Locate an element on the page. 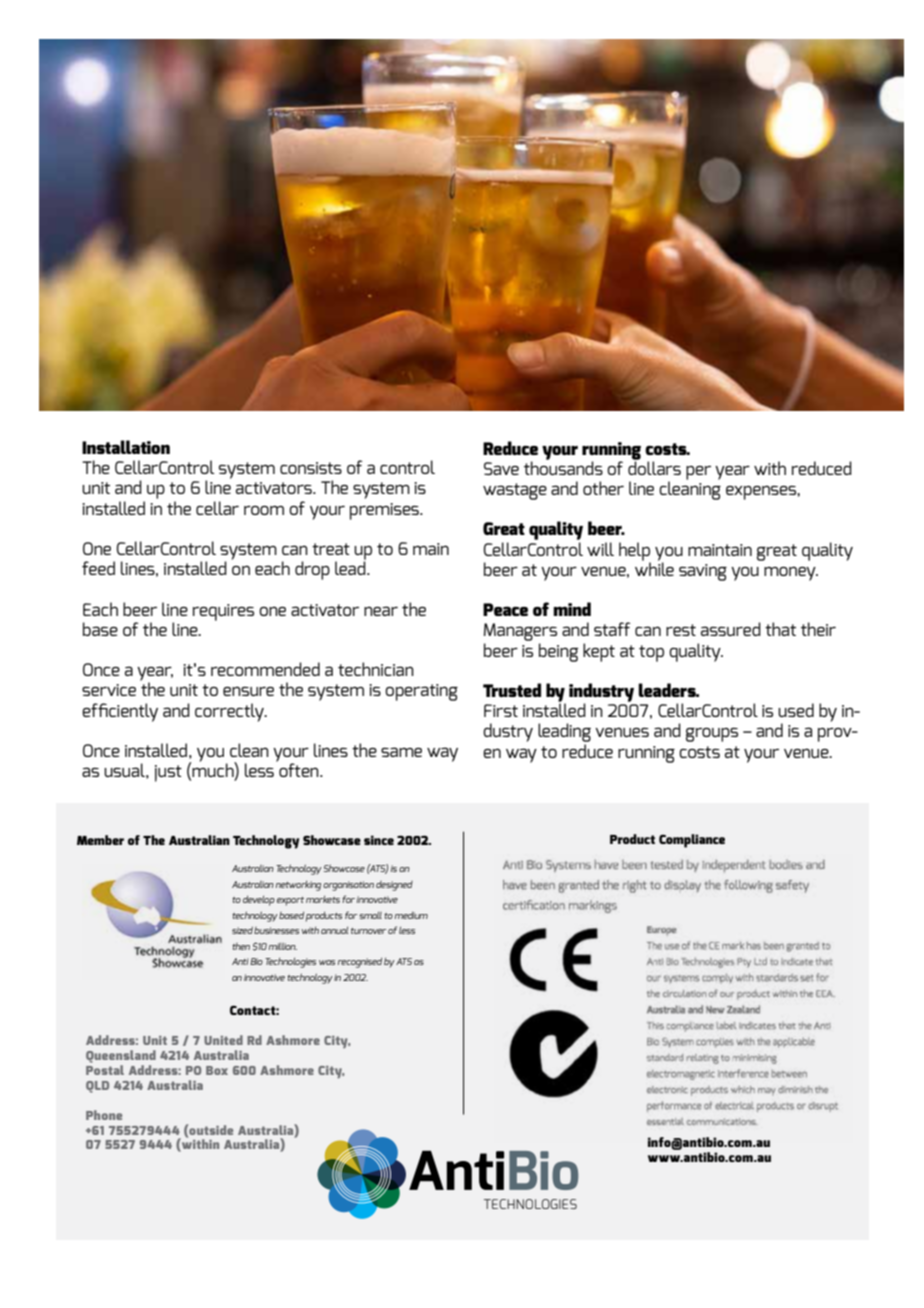  Box is located at coordinates (217, 1070).
